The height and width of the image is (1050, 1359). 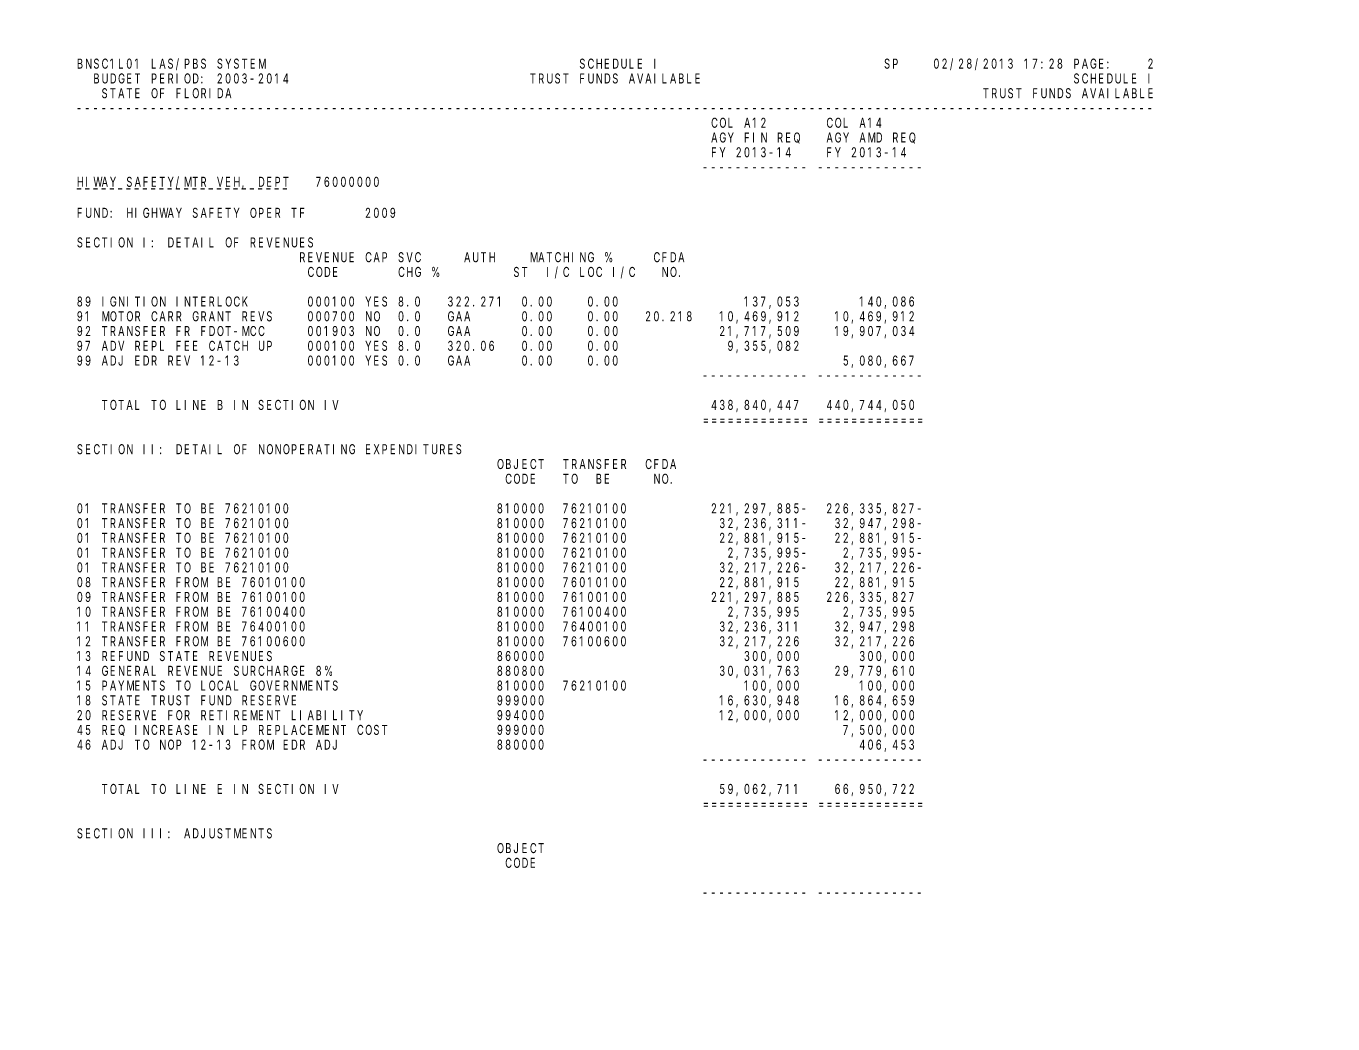 I want to click on EXPENDITURES, so click(x=414, y=449).
